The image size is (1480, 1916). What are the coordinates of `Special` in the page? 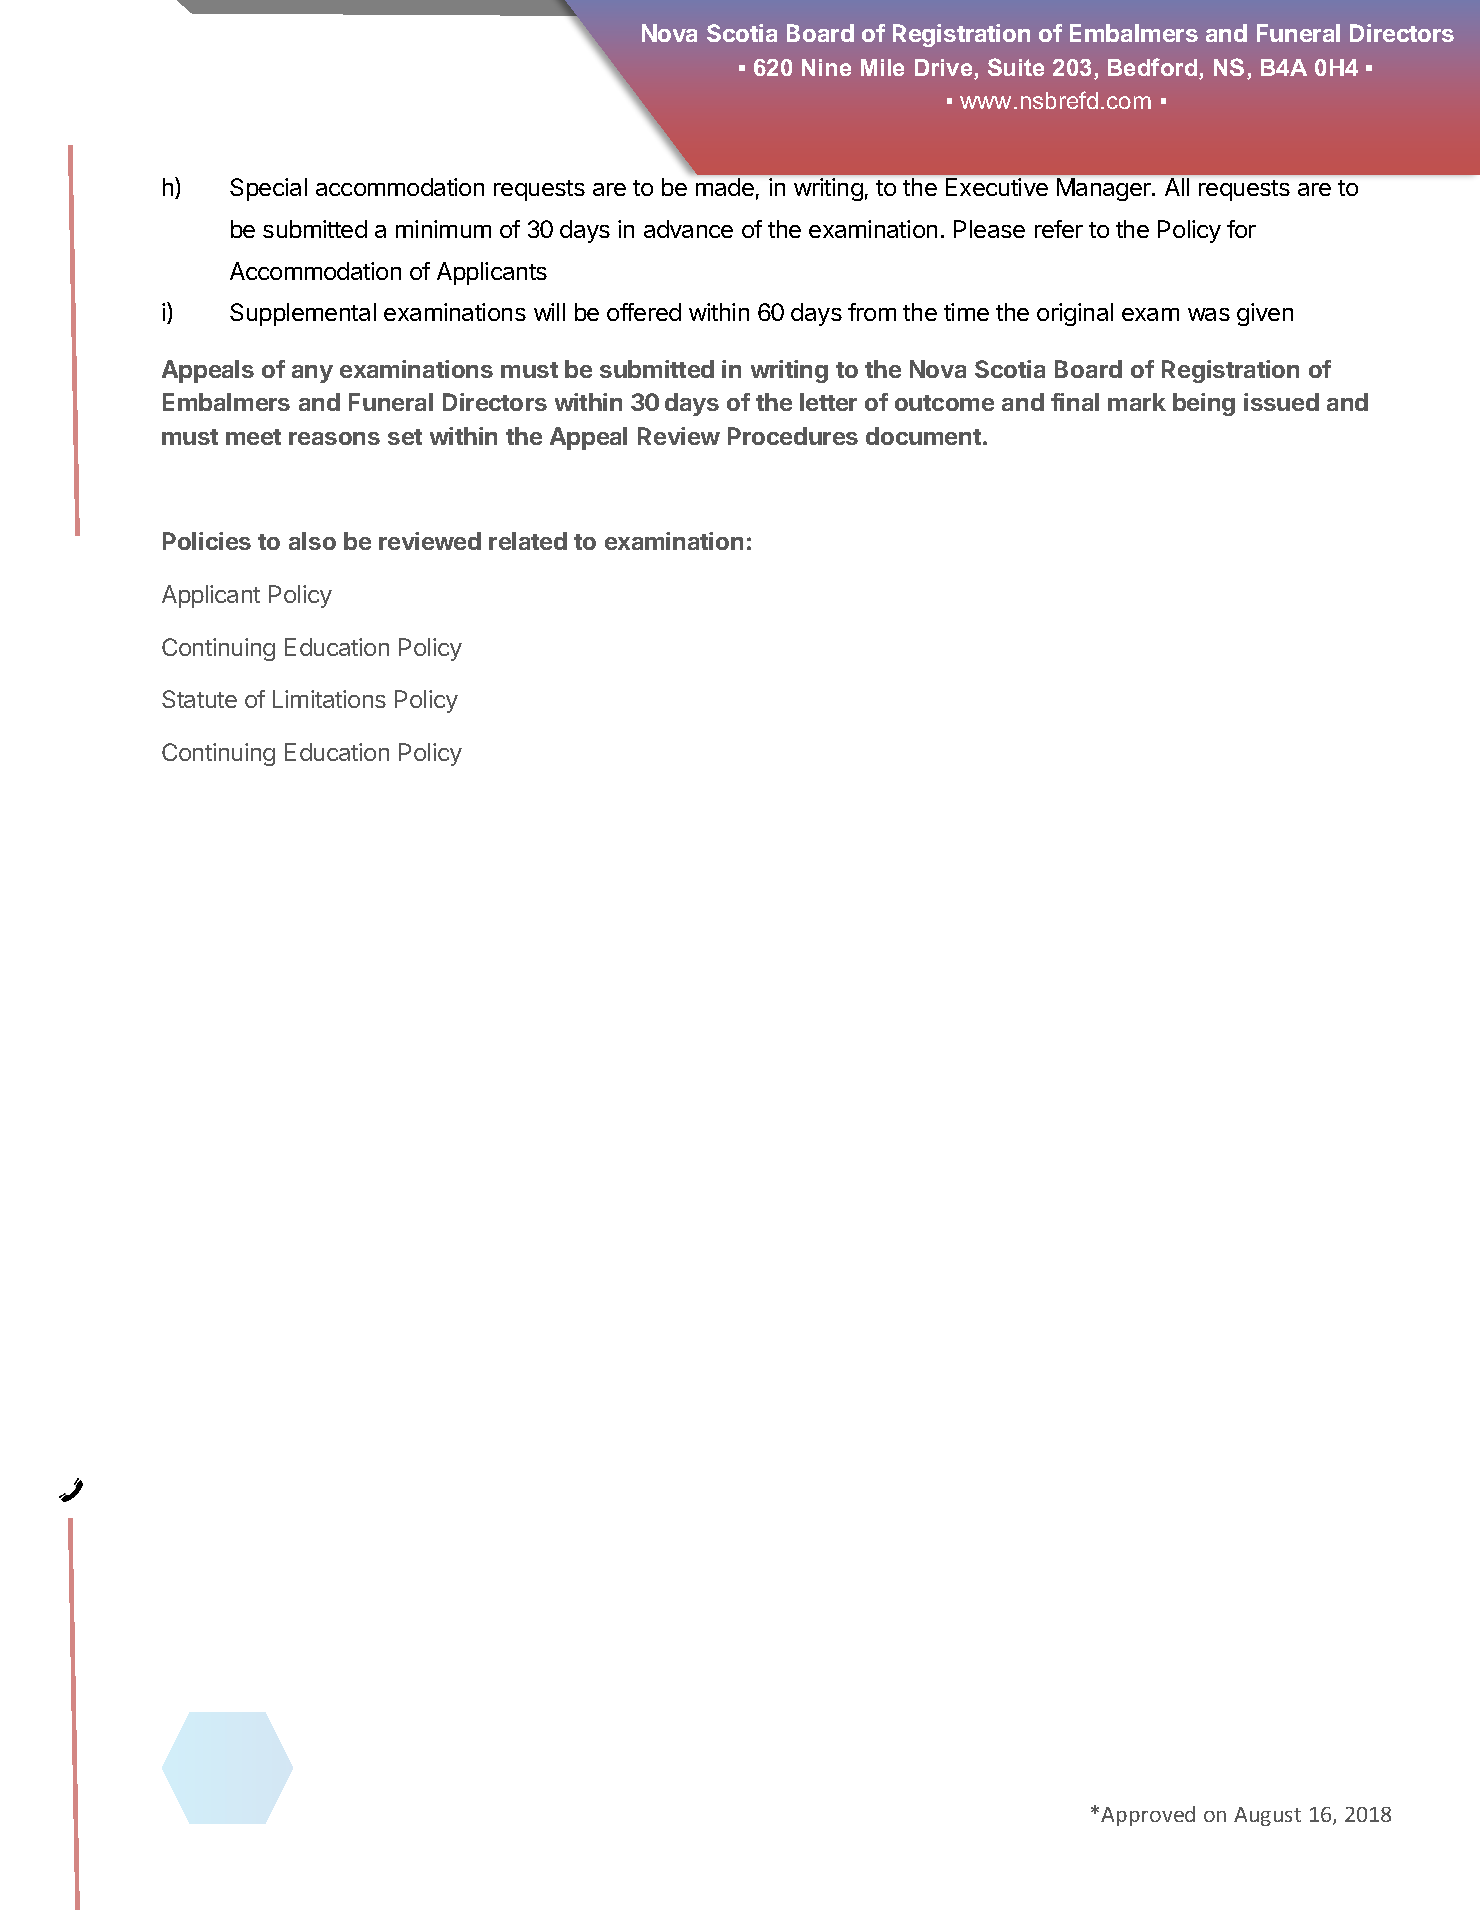 It's located at (268, 189).
